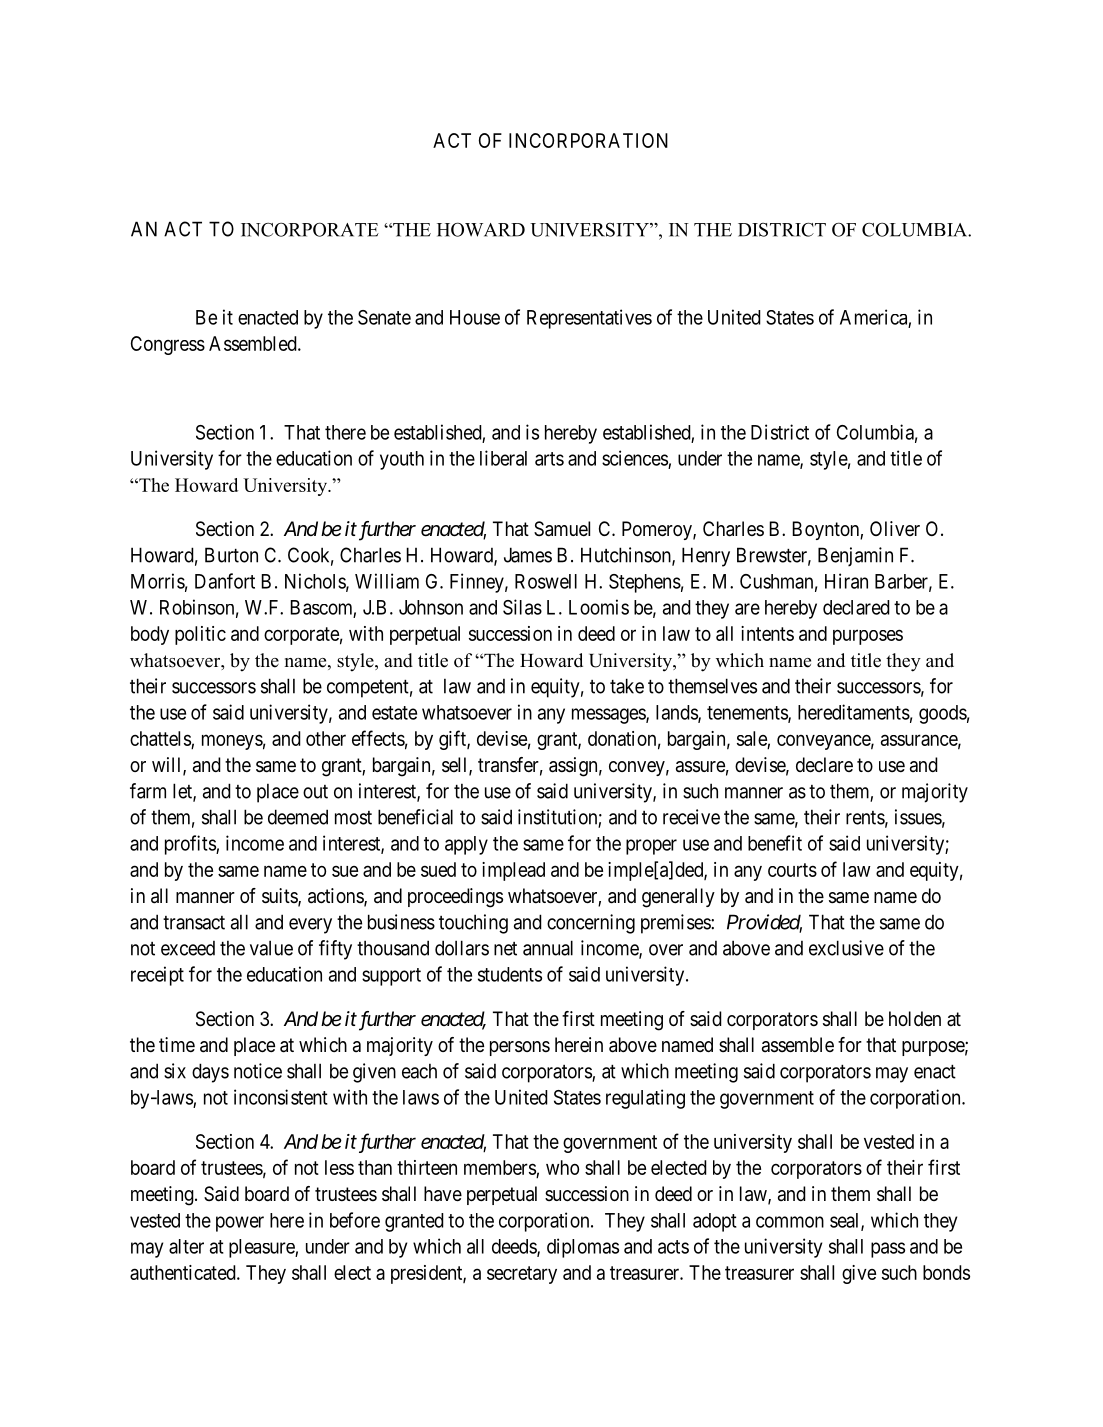 This screenshot has width=1103, height=1427. Describe the element at coordinates (915, 1019) in the screenshot. I see `holden` at that location.
